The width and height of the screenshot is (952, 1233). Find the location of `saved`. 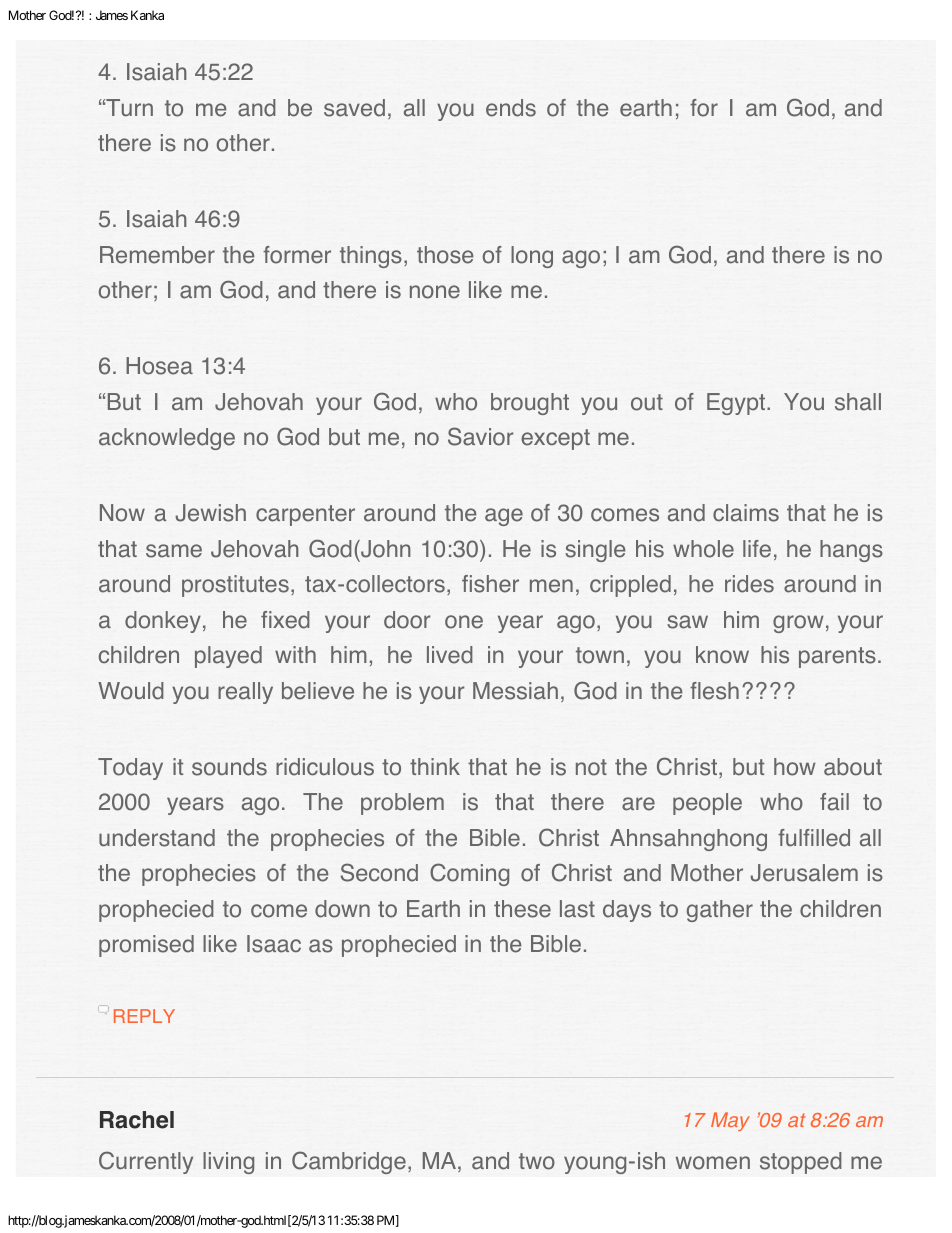

saved is located at coordinates (354, 108).
